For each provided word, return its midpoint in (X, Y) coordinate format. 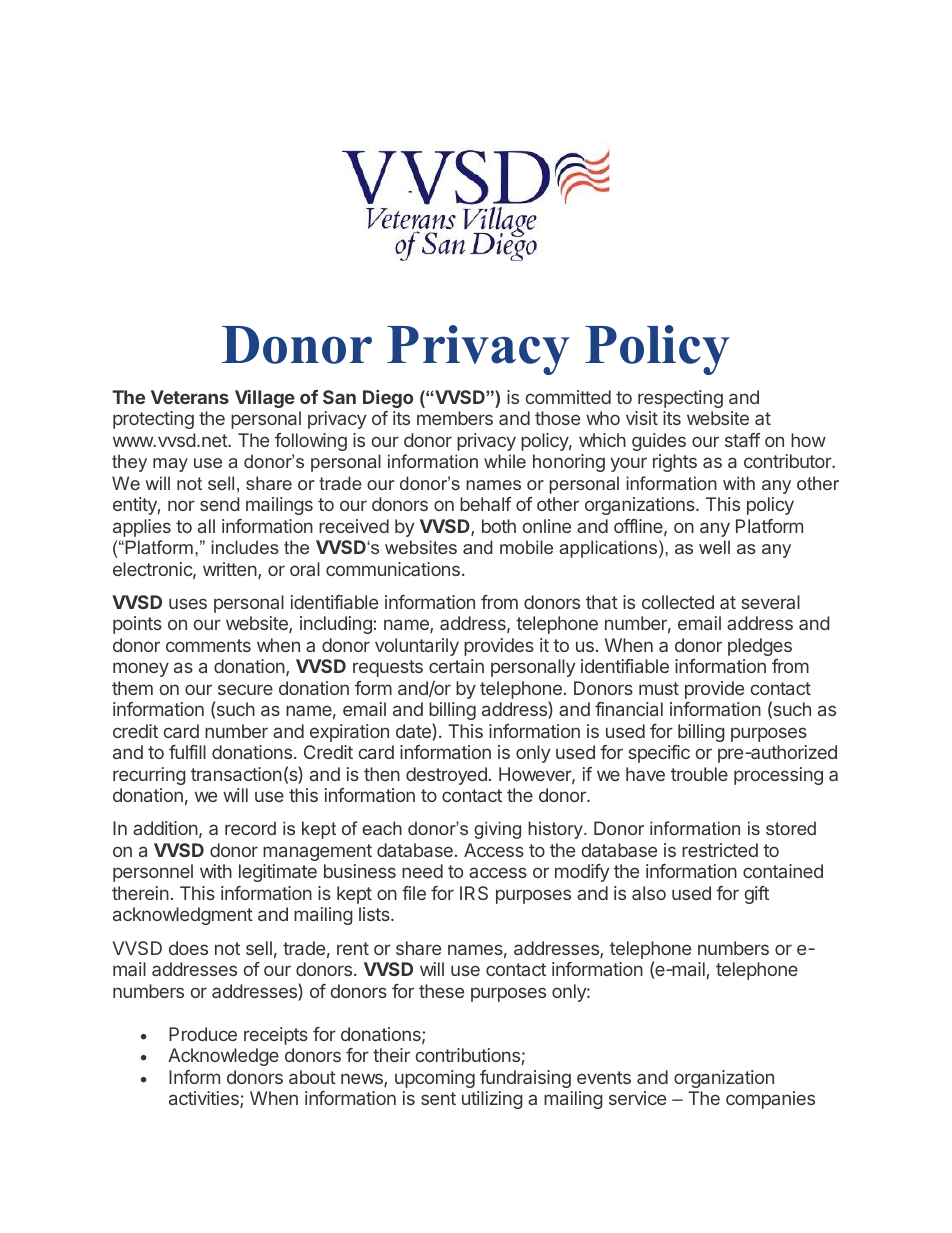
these (441, 991)
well (714, 547)
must (659, 688)
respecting (680, 399)
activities (205, 1099)
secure (245, 689)
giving (497, 830)
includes (245, 547)
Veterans (190, 397)
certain (456, 666)
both (499, 526)
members (455, 418)
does (188, 948)
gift (756, 895)
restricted (720, 850)
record (250, 828)
